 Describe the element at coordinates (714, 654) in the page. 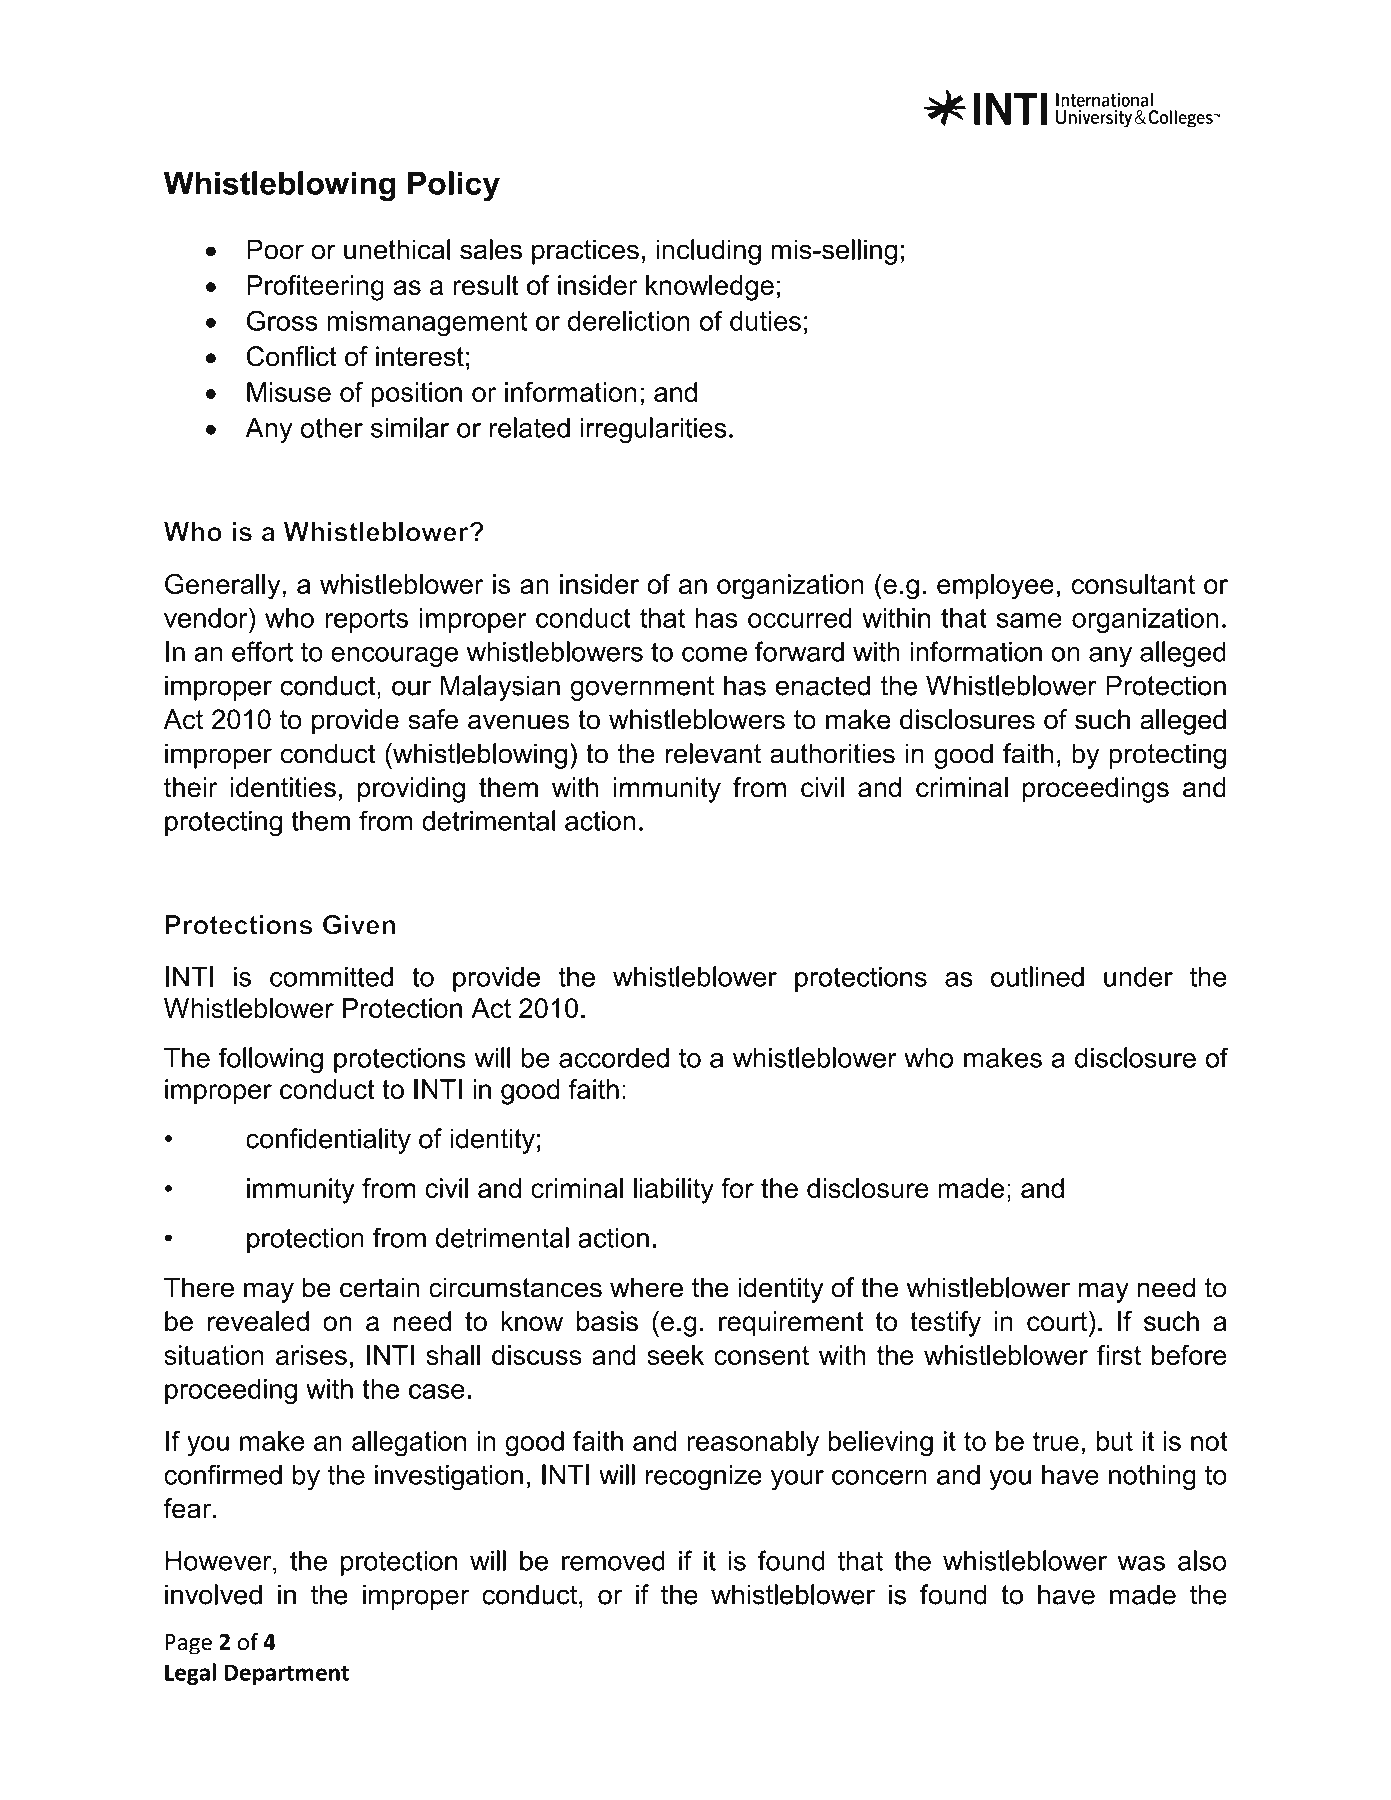

I see `come` at that location.
